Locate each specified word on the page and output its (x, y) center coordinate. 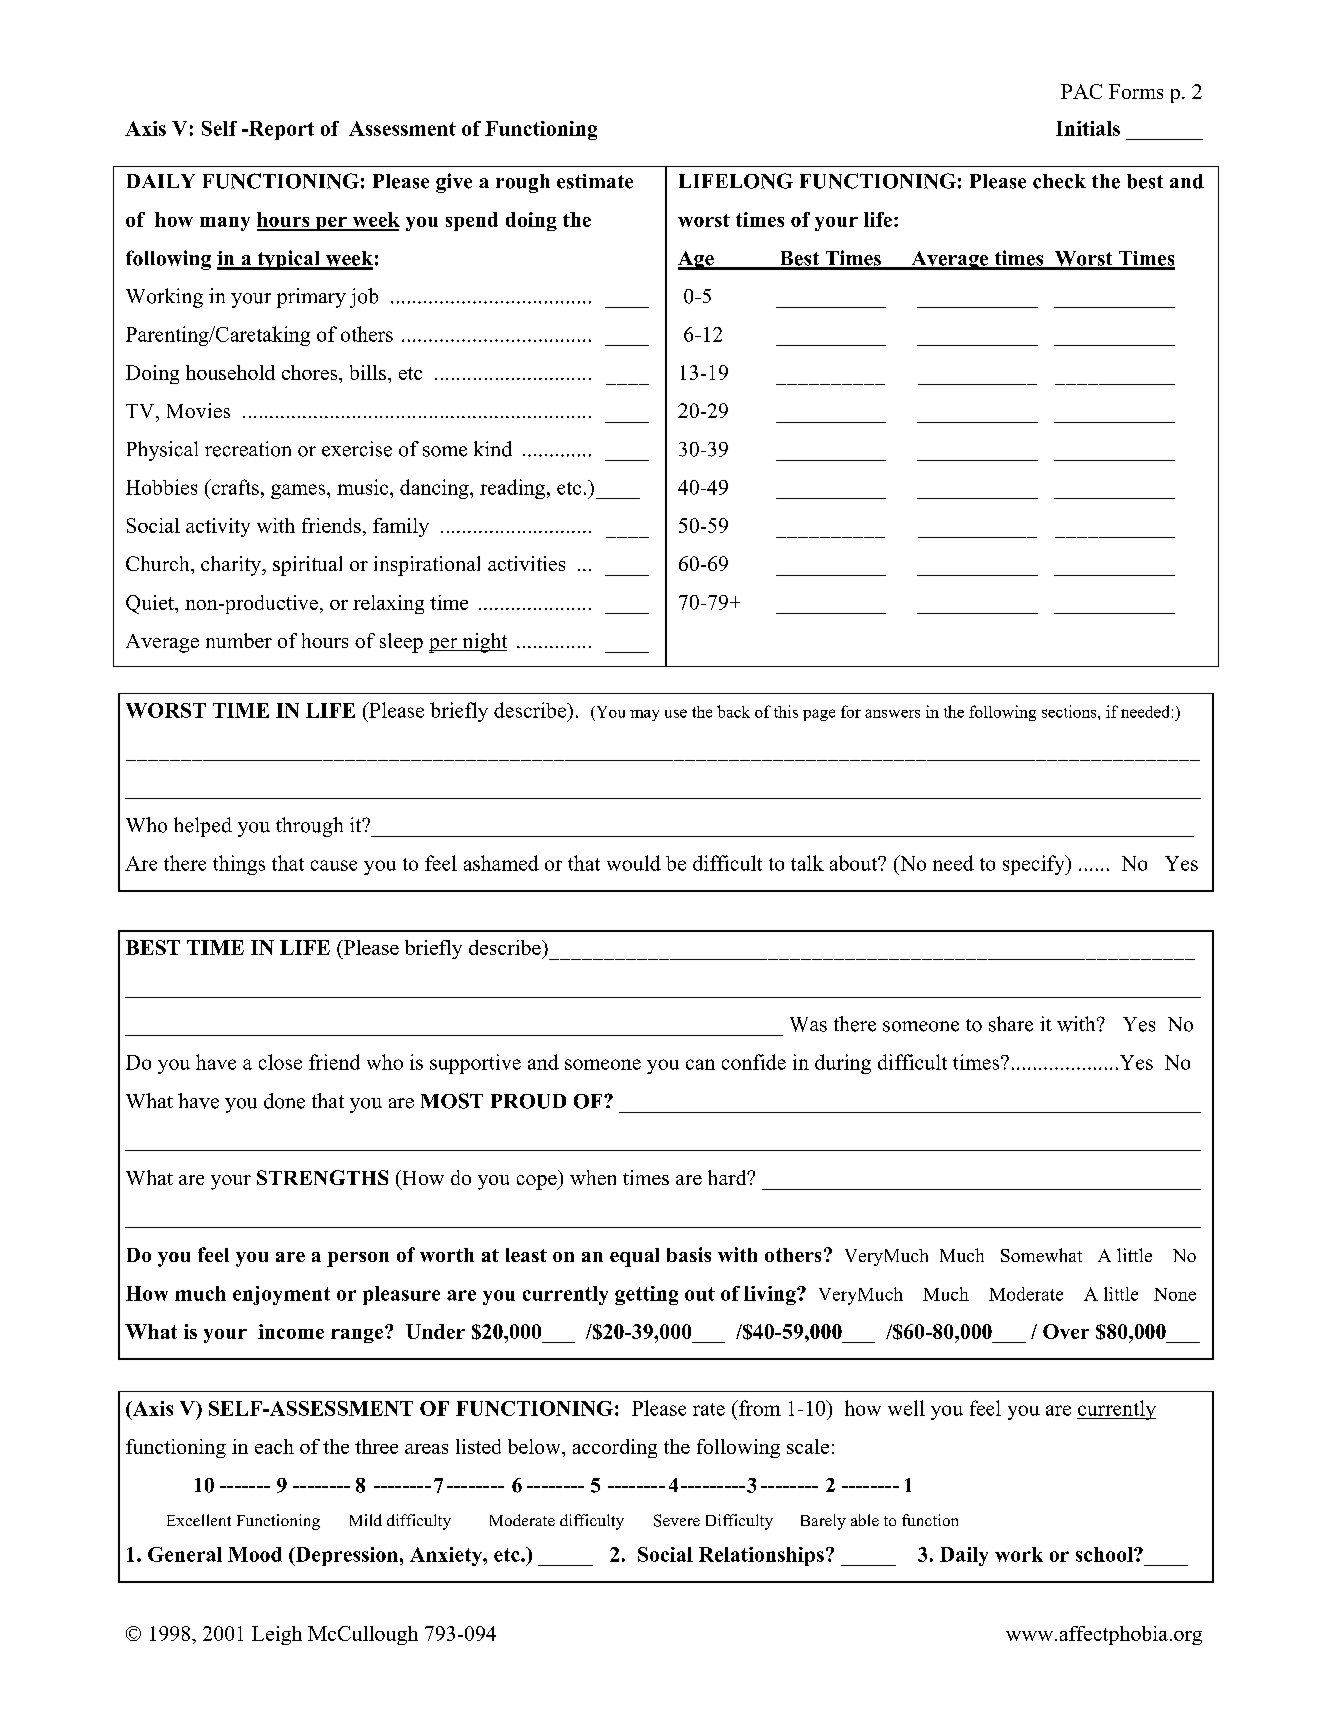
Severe (677, 1520)
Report (280, 130)
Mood (255, 1554)
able (865, 1520)
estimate (595, 181)
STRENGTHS (322, 1177)
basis (689, 1254)
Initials (1088, 128)
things (239, 865)
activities (526, 563)
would (634, 863)
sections (1070, 711)
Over (1066, 1331)
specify (1035, 865)
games (299, 491)
